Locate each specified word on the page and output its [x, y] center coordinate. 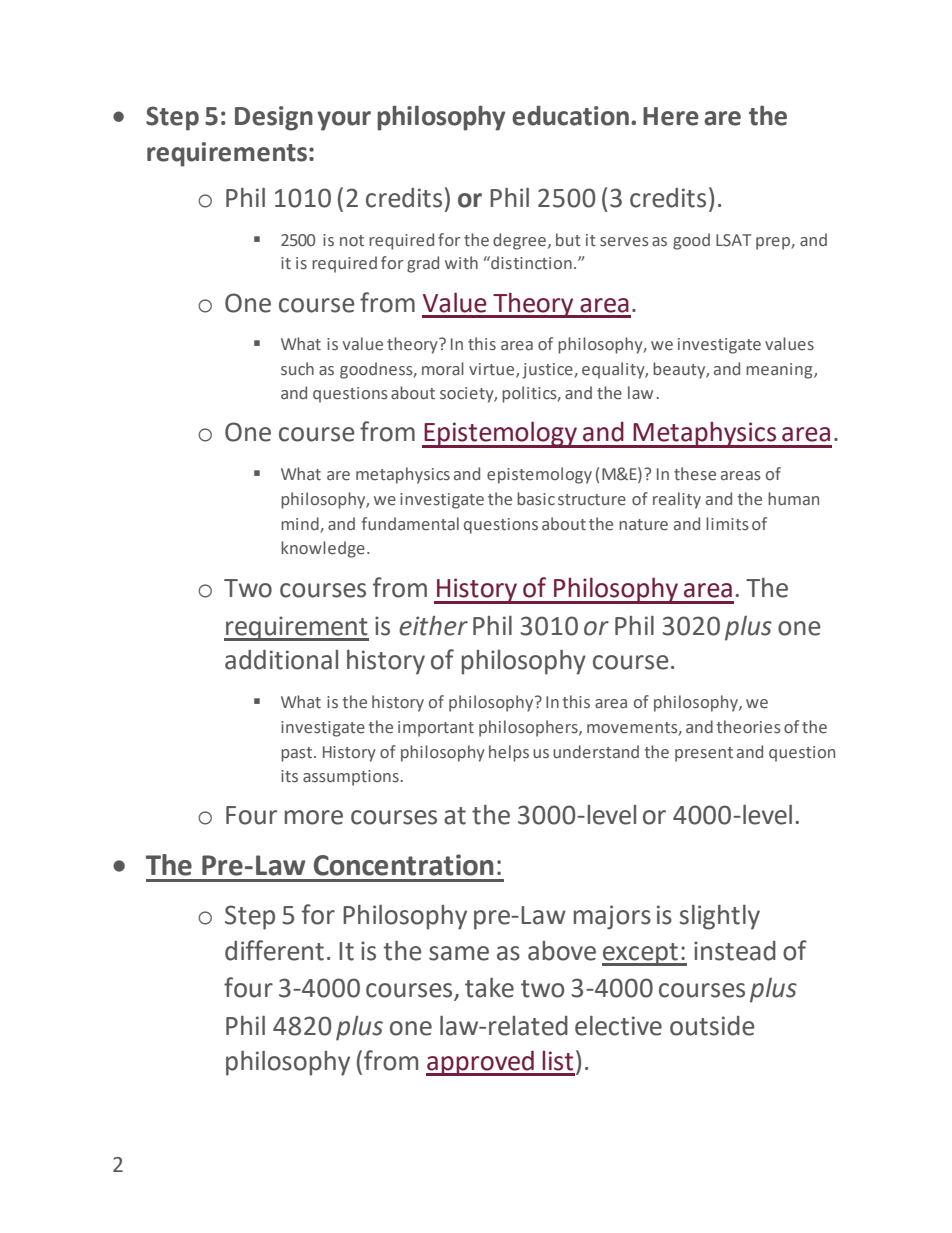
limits [727, 524]
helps [509, 753]
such [297, 369]
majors [612, 917]
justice [548, 371]
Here [671, 116]
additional [281, 660]
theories [748, 727]
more [314, 817]
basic [536, 499]
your [344, 121]
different [274, 950]
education [570, 116]
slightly [720, 917]
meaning [780, 371]
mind [300, 523]
